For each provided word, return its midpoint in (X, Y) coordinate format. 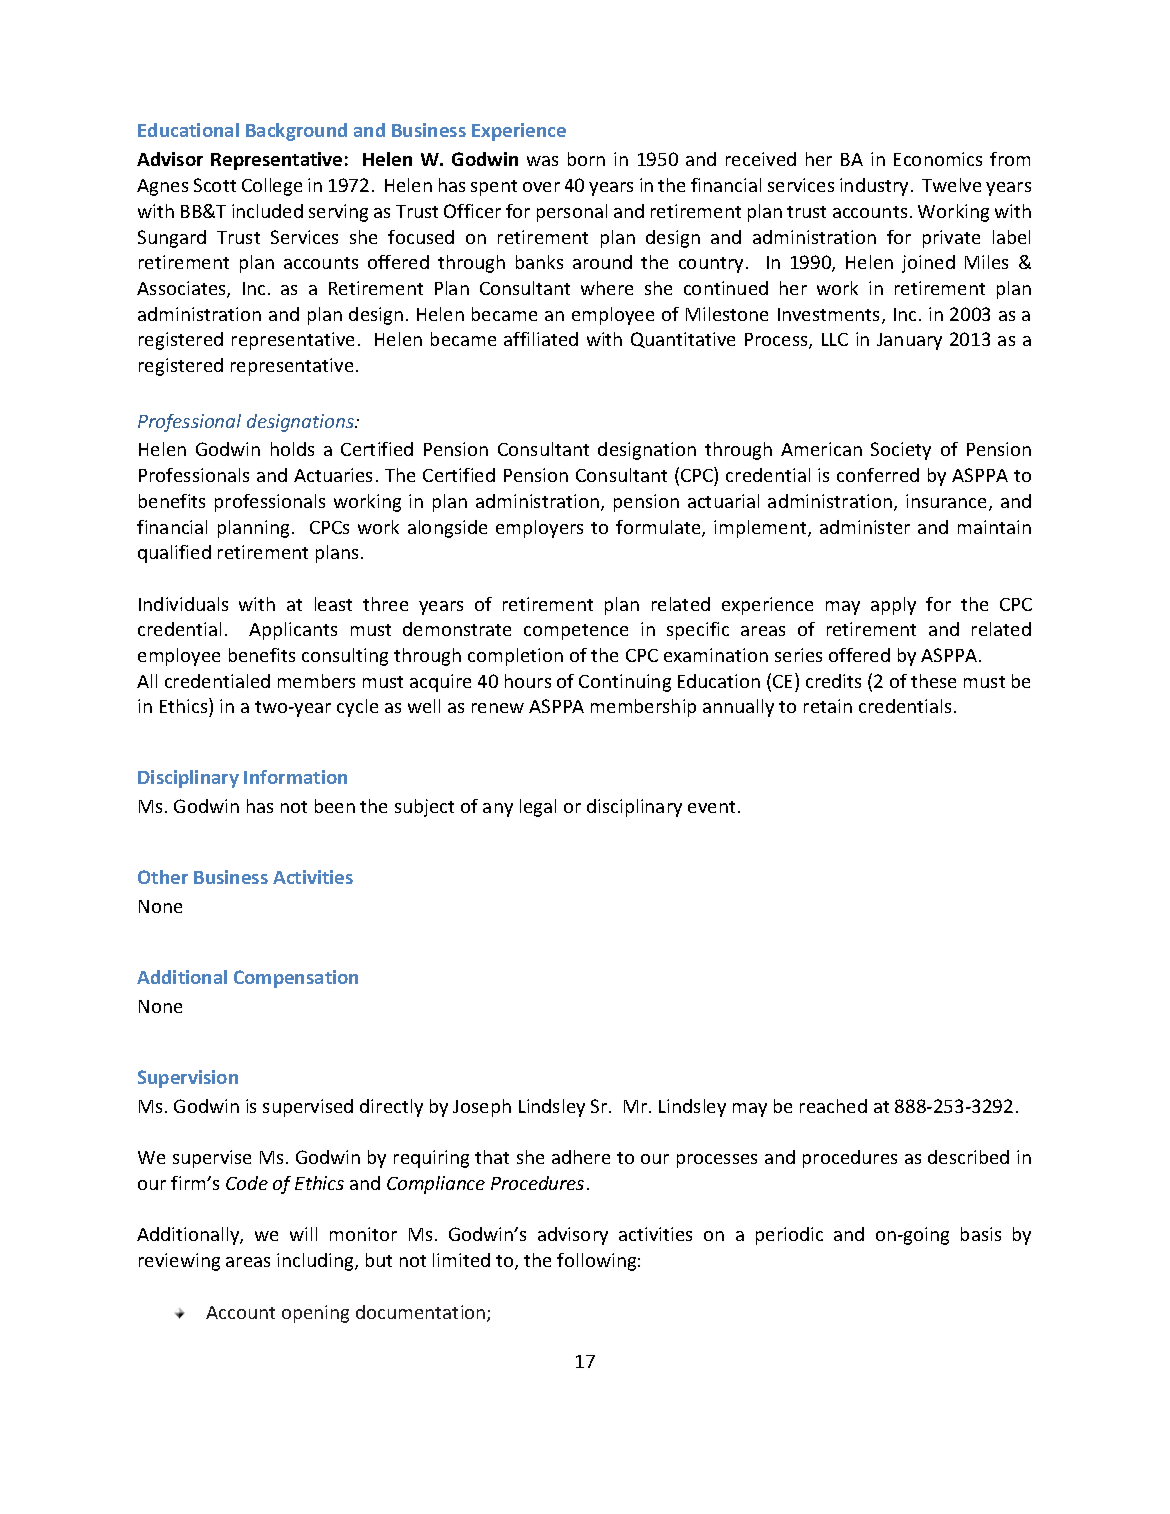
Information (295, 777)
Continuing (625, 683)
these (933, 681)
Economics (938, 159)
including (316, 1262)
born (586, 159)
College (272, 187)
